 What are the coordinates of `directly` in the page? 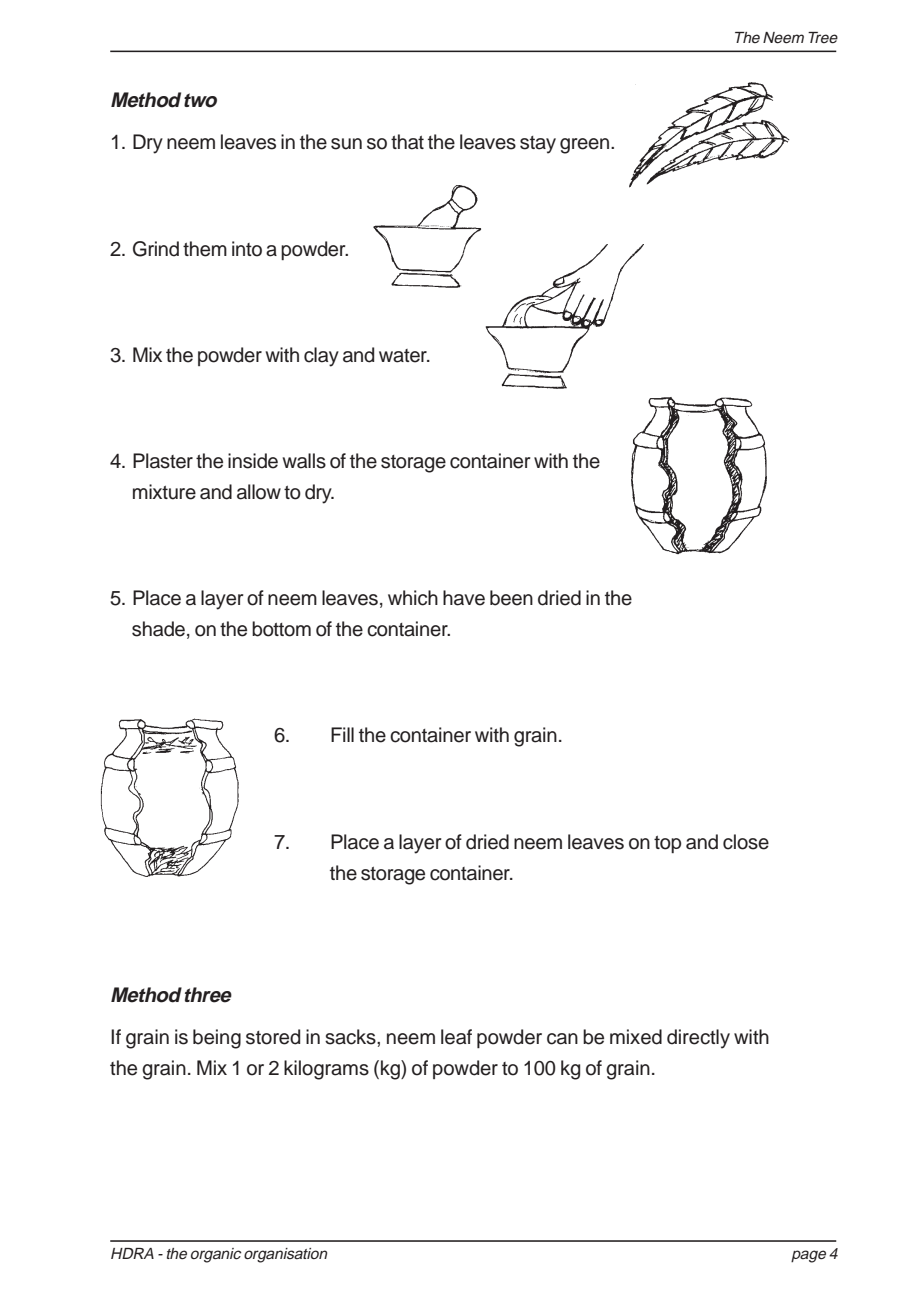 It's located at (698, 1039).
